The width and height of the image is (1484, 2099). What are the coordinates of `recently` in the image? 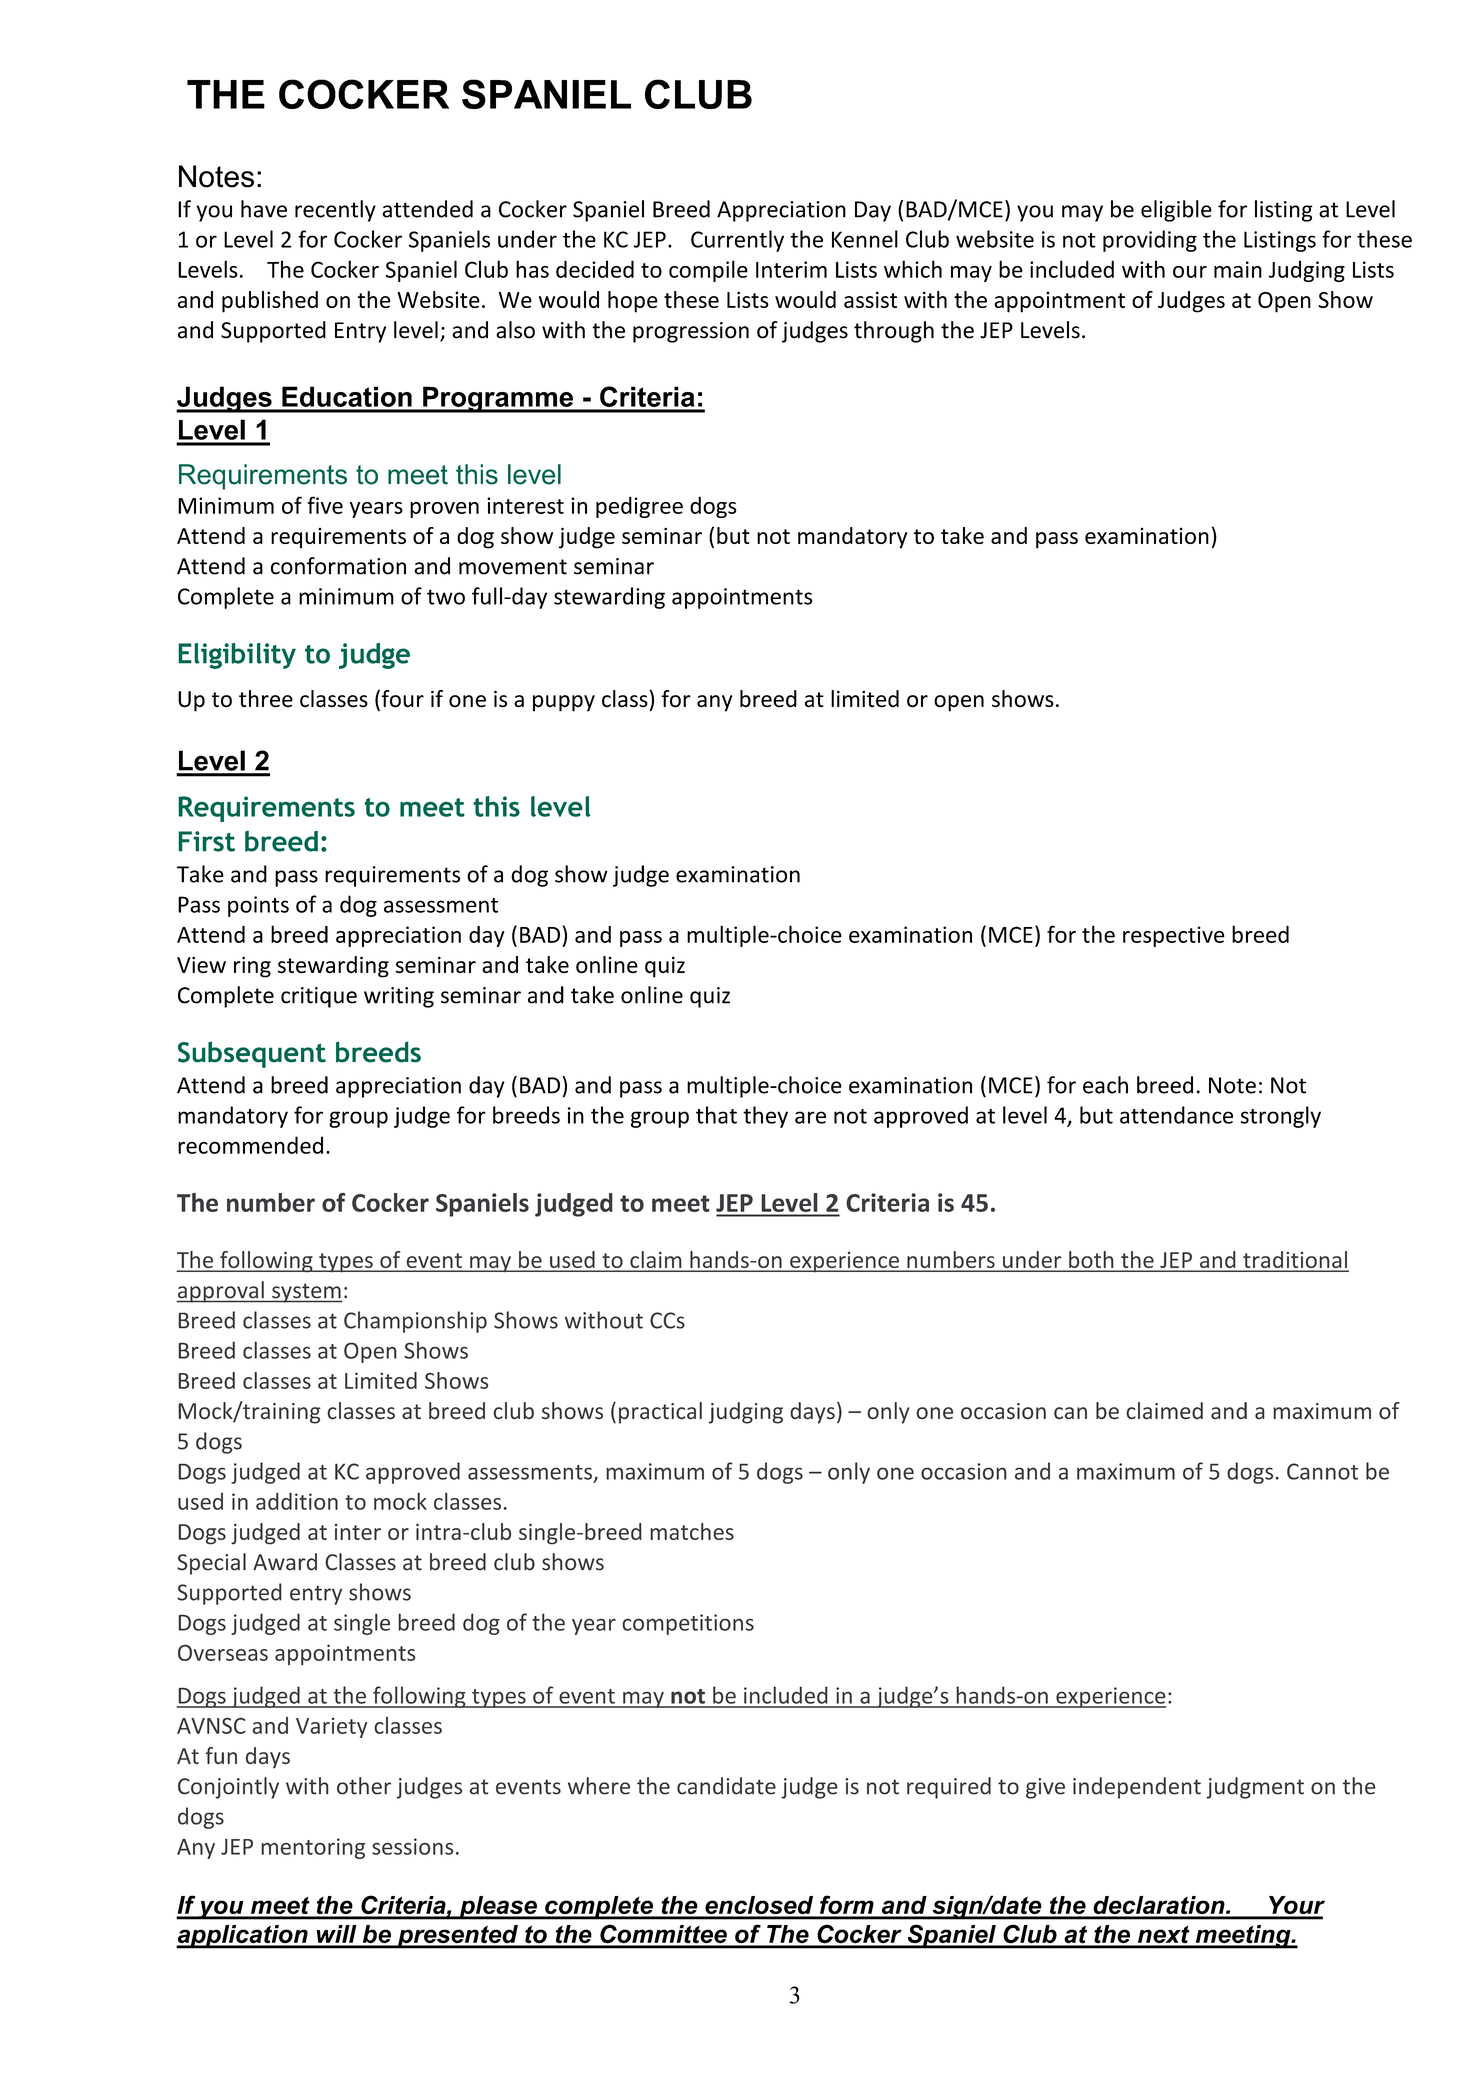 It's located at (335, 211).
